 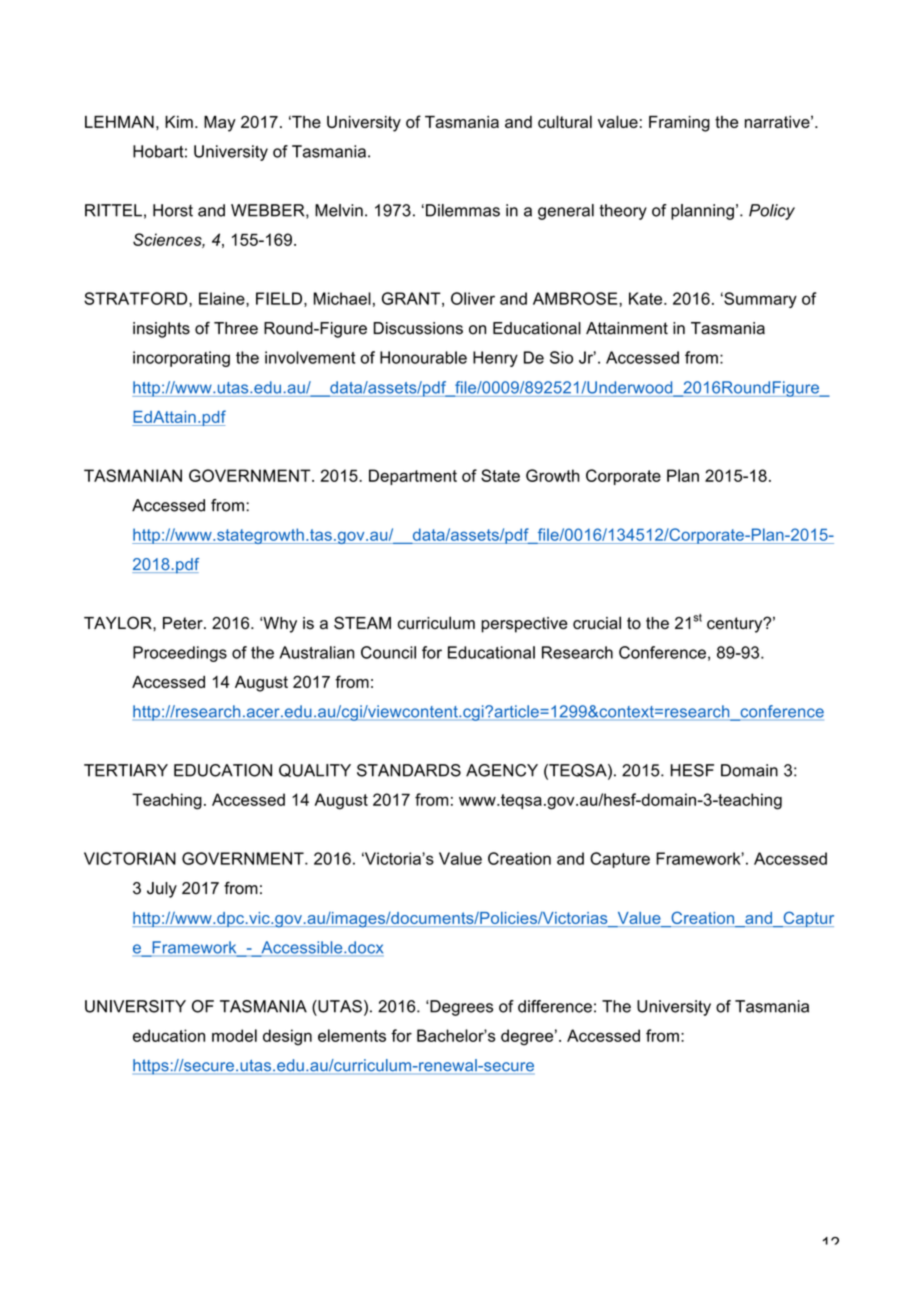 What do you see at coordinates (409, 770) in the image?
I see `STANDARDS` at bounding box center [409, 770].
